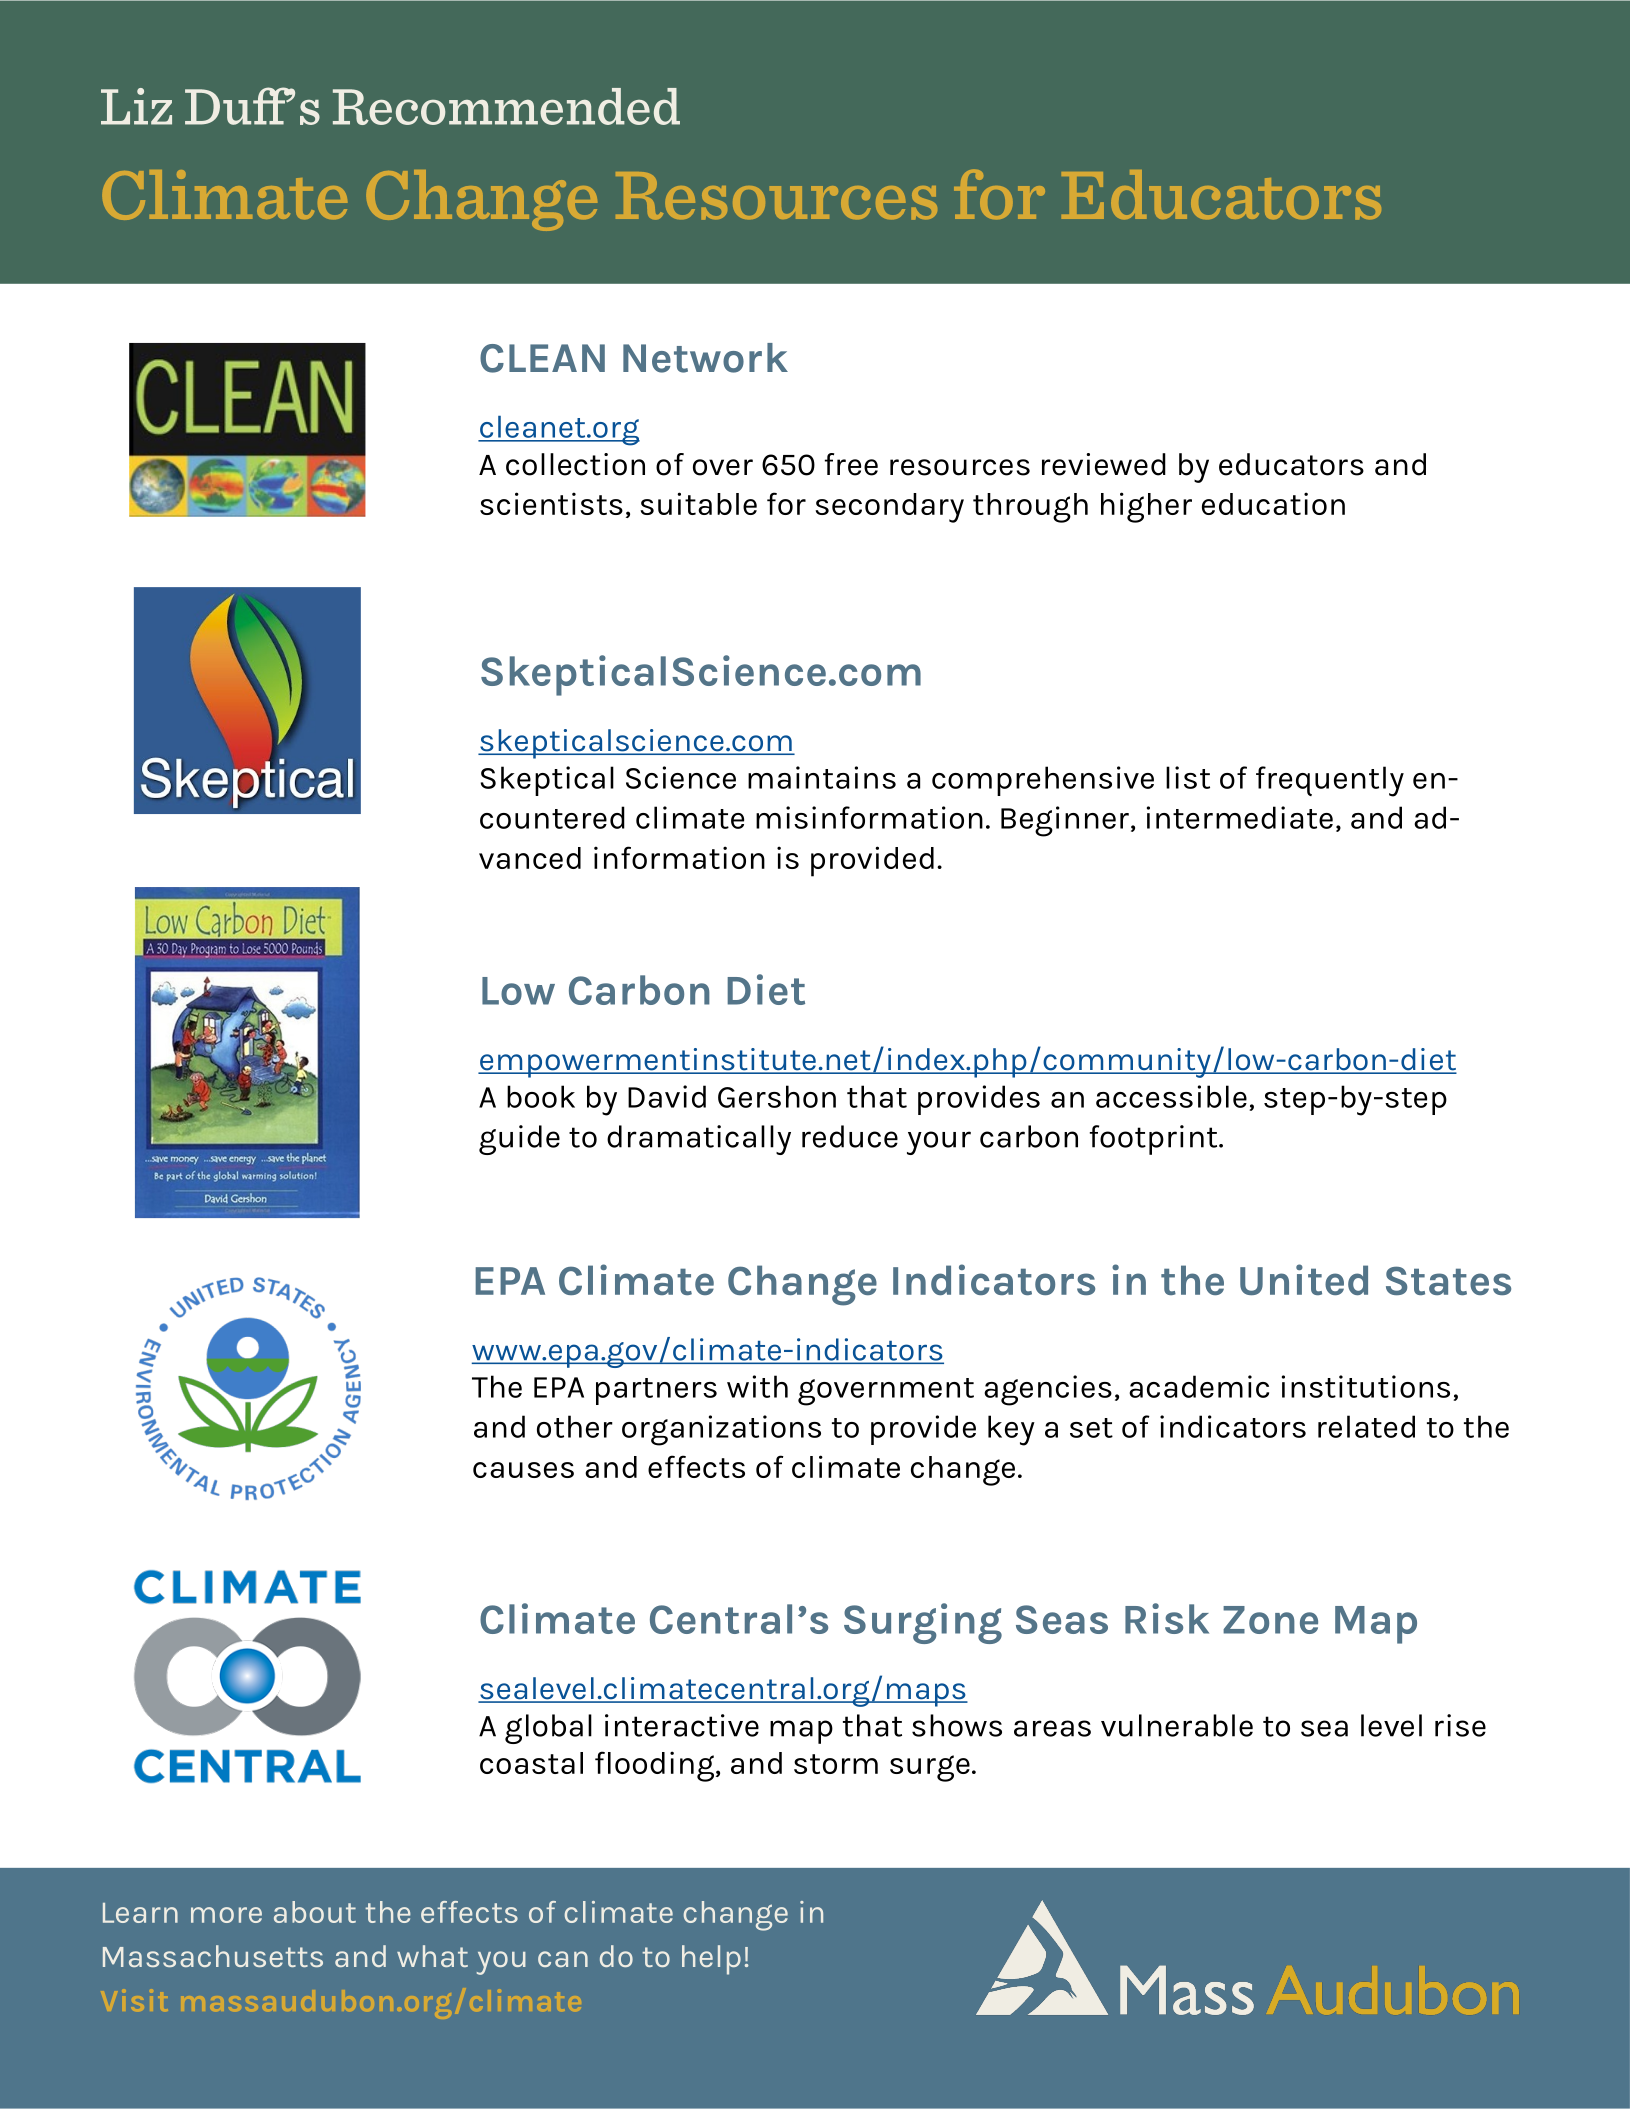 The image size is (1630, 2109). Describe the element at coordinates (850, 1136) in the screenshot. I see `reduce` at that location.
